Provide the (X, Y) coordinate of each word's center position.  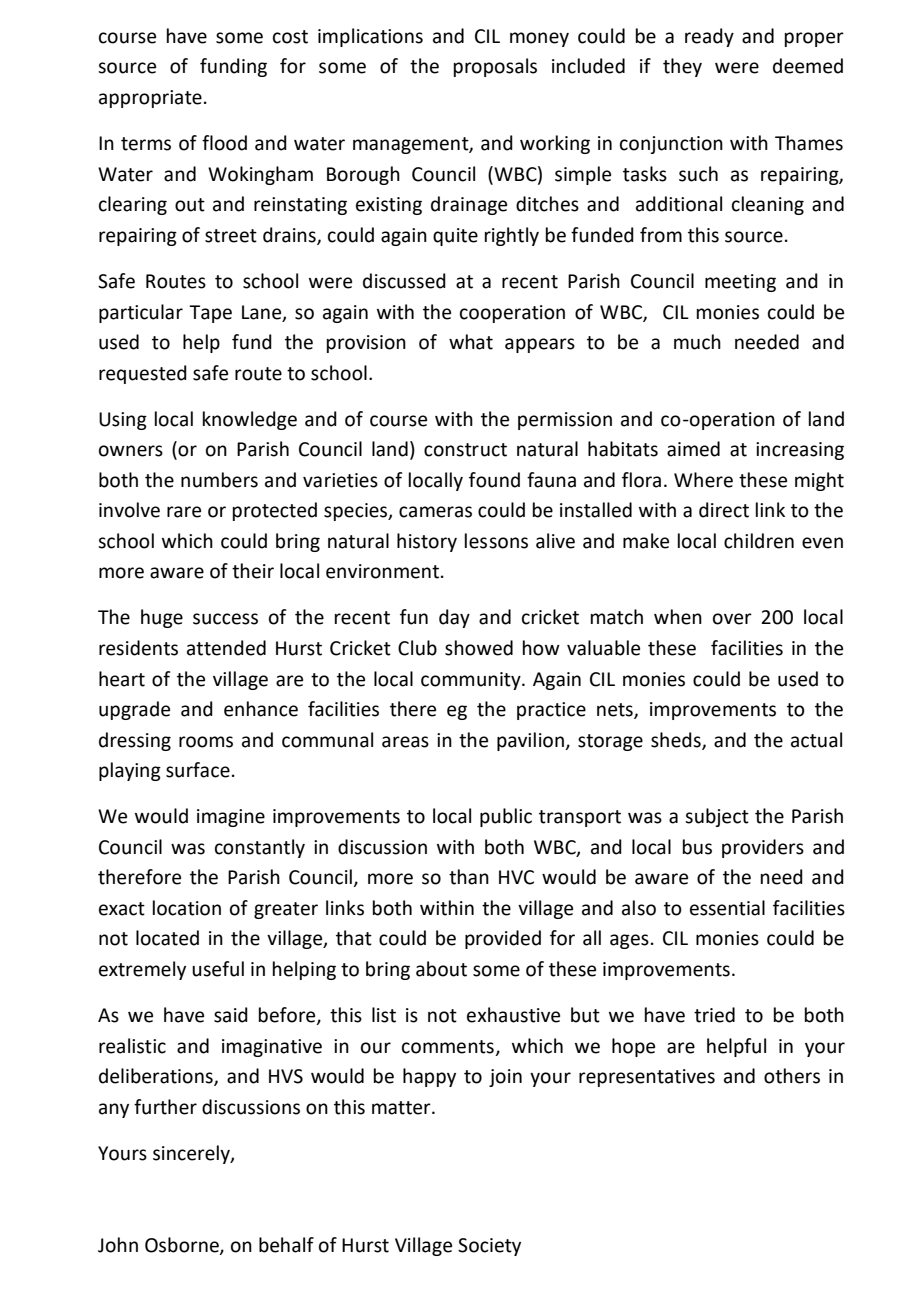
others (792, 1076)
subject (717, 817)
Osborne (183, 1245)
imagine (231, 818)
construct (465, 450)
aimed (693, 449)
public (506, 817)
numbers (219, 480)
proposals (495, 67)
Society (489, 1247)
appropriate (150, 99)
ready (709, 37)
